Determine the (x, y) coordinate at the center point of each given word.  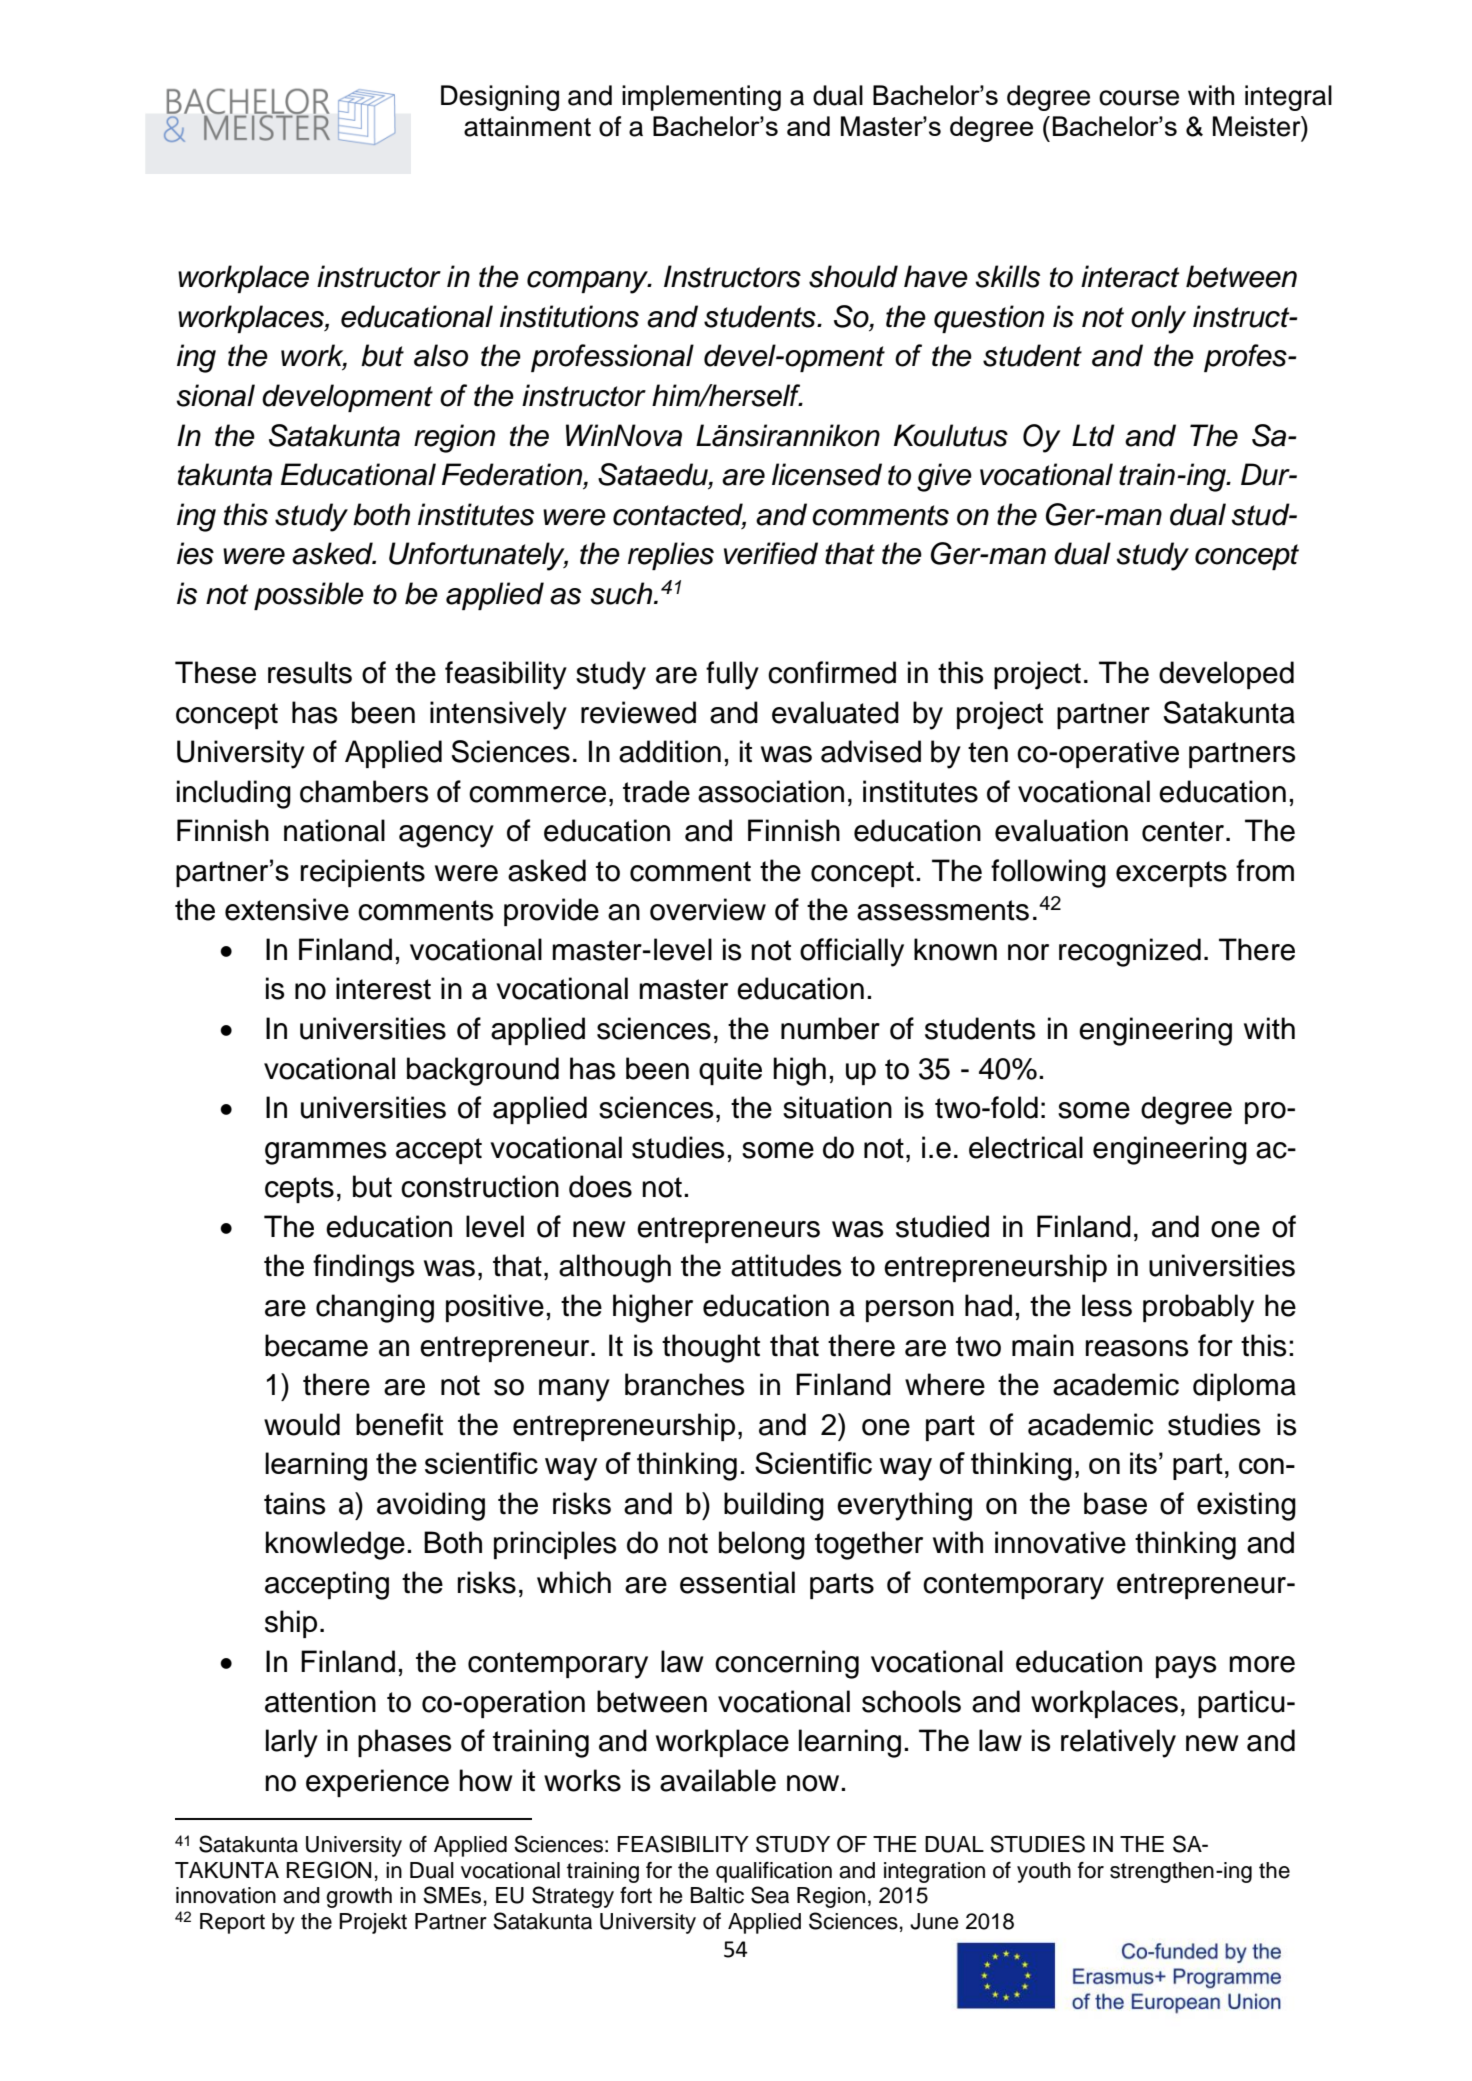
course (1139, 98)
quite (730, 1071)
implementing (701, 98)
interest (383, 988)
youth (1044, 1872)
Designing (500, 98)
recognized (1130, 952)
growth (359, 1897)
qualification (774, 1872)
